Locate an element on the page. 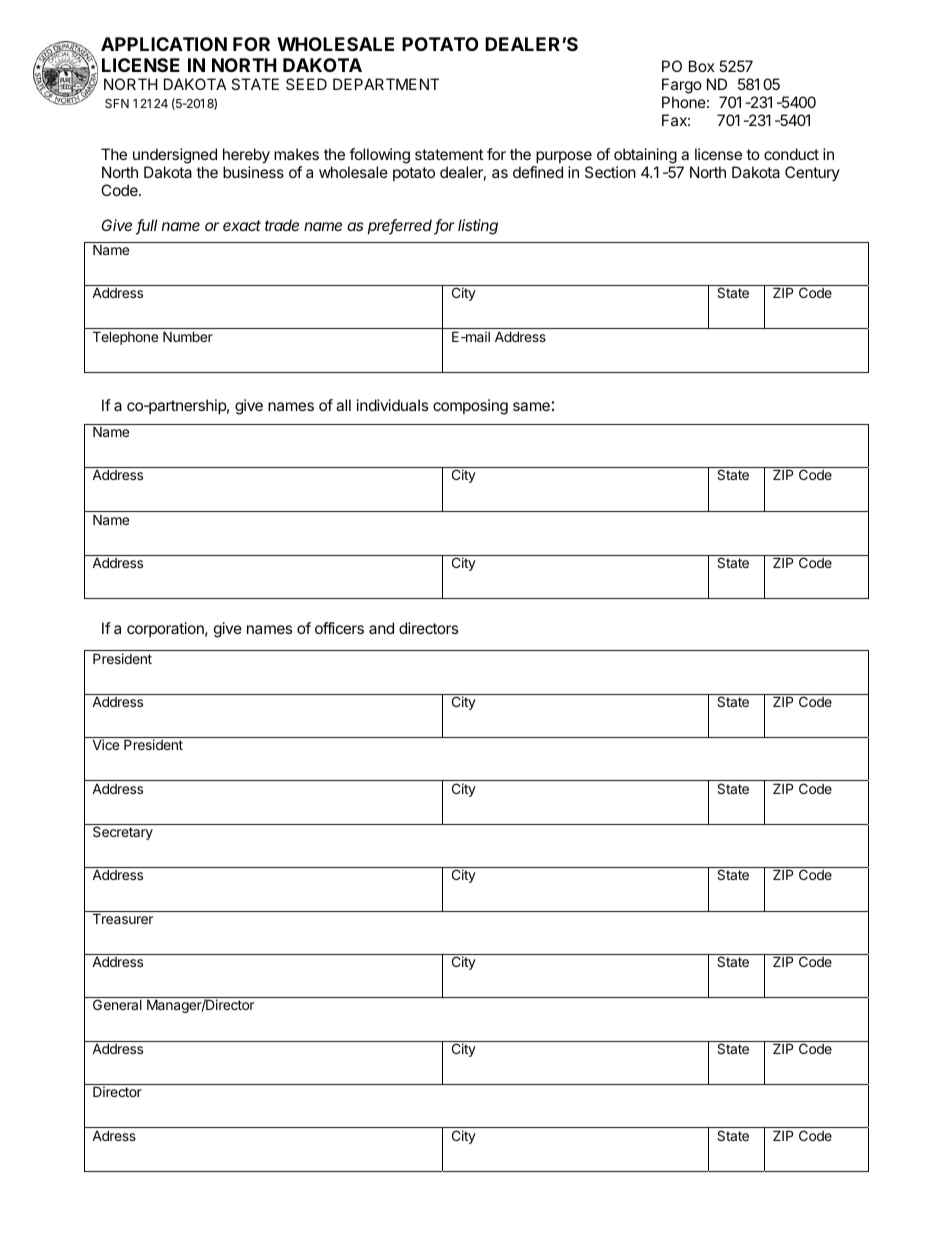  DEPARTMENT is located at coordinates (386, 84).
